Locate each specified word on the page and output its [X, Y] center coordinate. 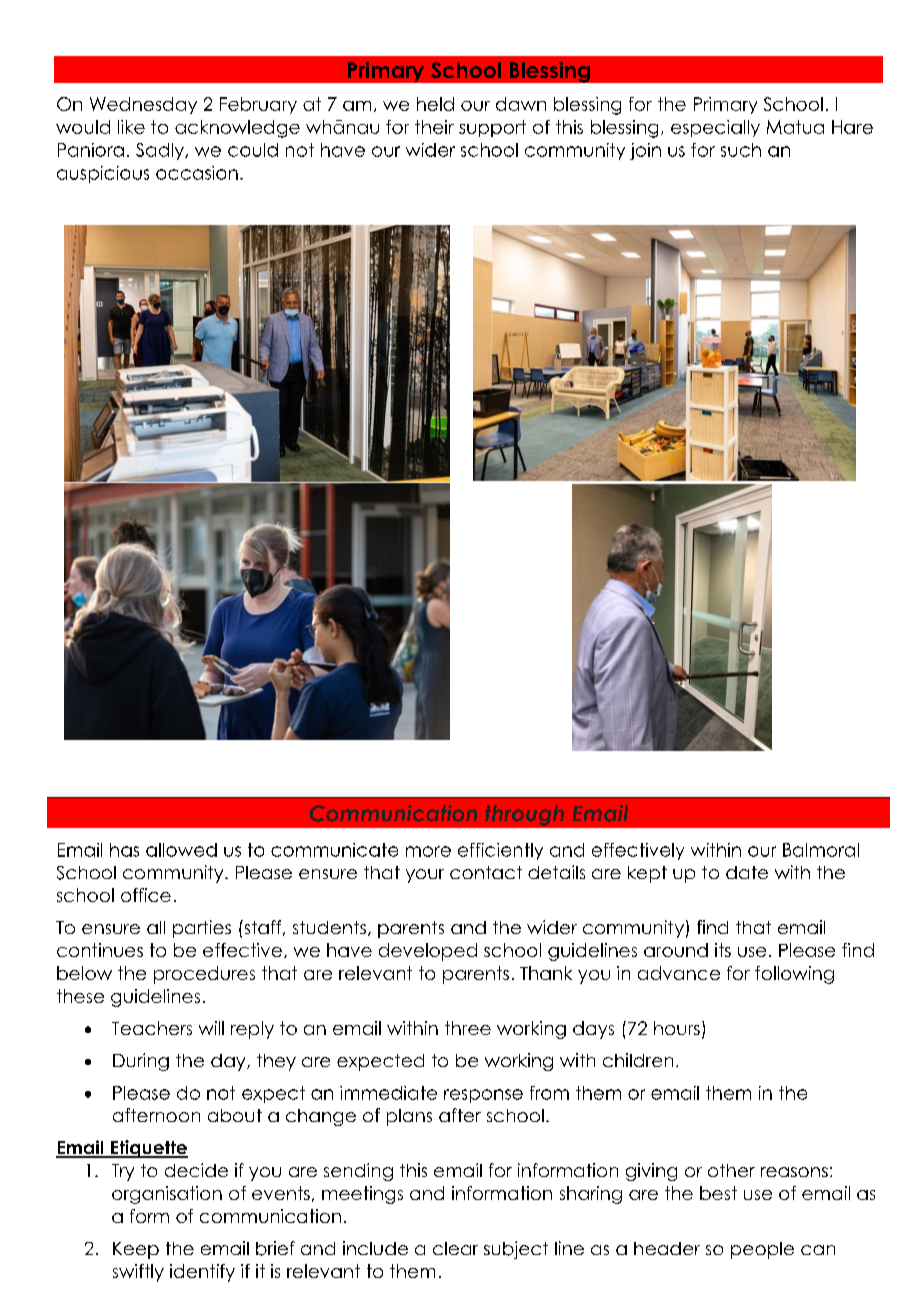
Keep [136, 1250]
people [762, 1250]
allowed [181, 850]
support [492, 128]
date [747, 872]
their [434, 127]
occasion [197, 173]
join [645, 151]
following [794, 975]
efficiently [500, 851]
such [741, 150]
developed [428, 952]
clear [455, 1248]
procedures [204, 975]
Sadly [161, 151]
